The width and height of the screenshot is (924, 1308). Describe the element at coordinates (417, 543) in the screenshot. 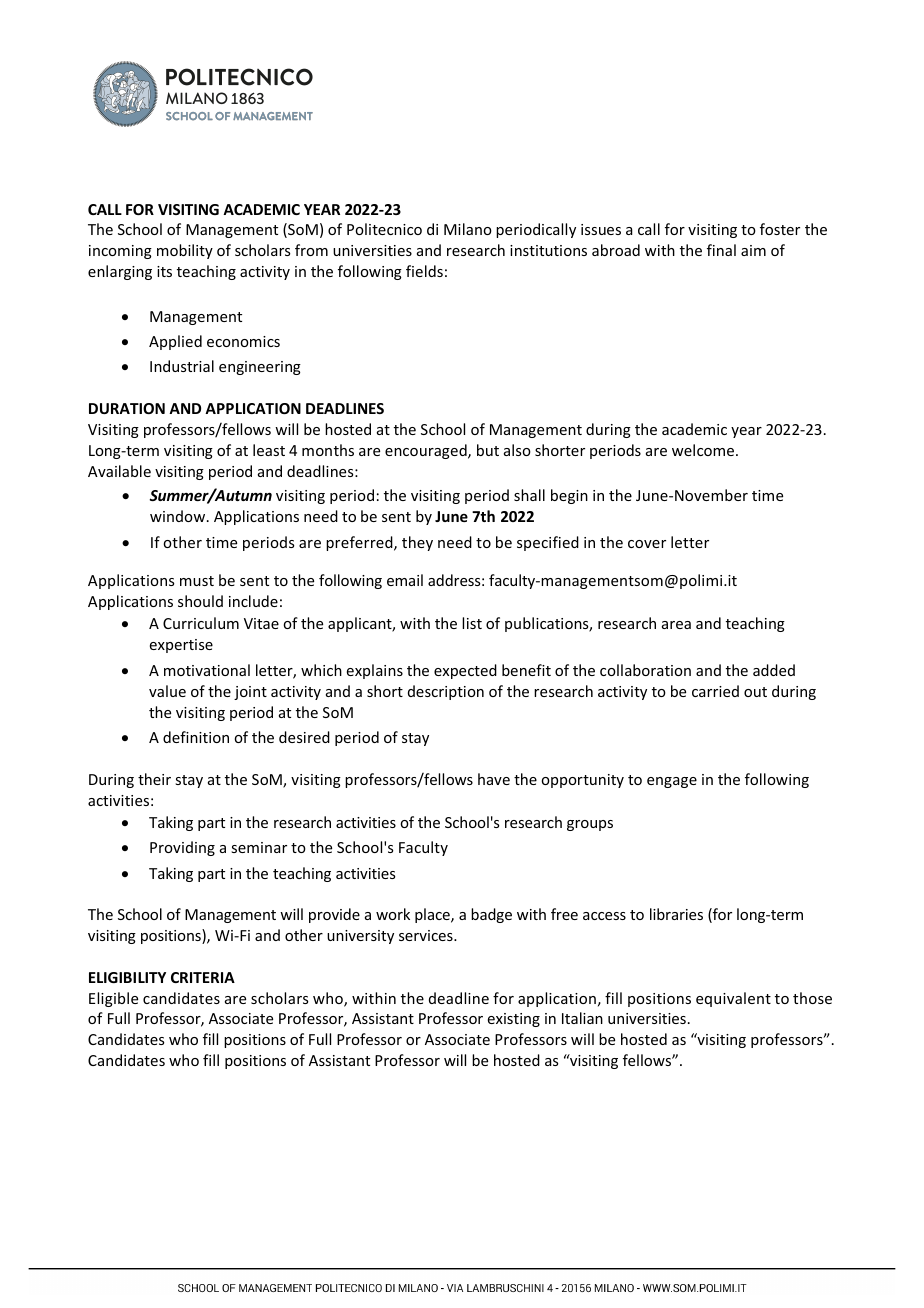

I see `they` at that location.
